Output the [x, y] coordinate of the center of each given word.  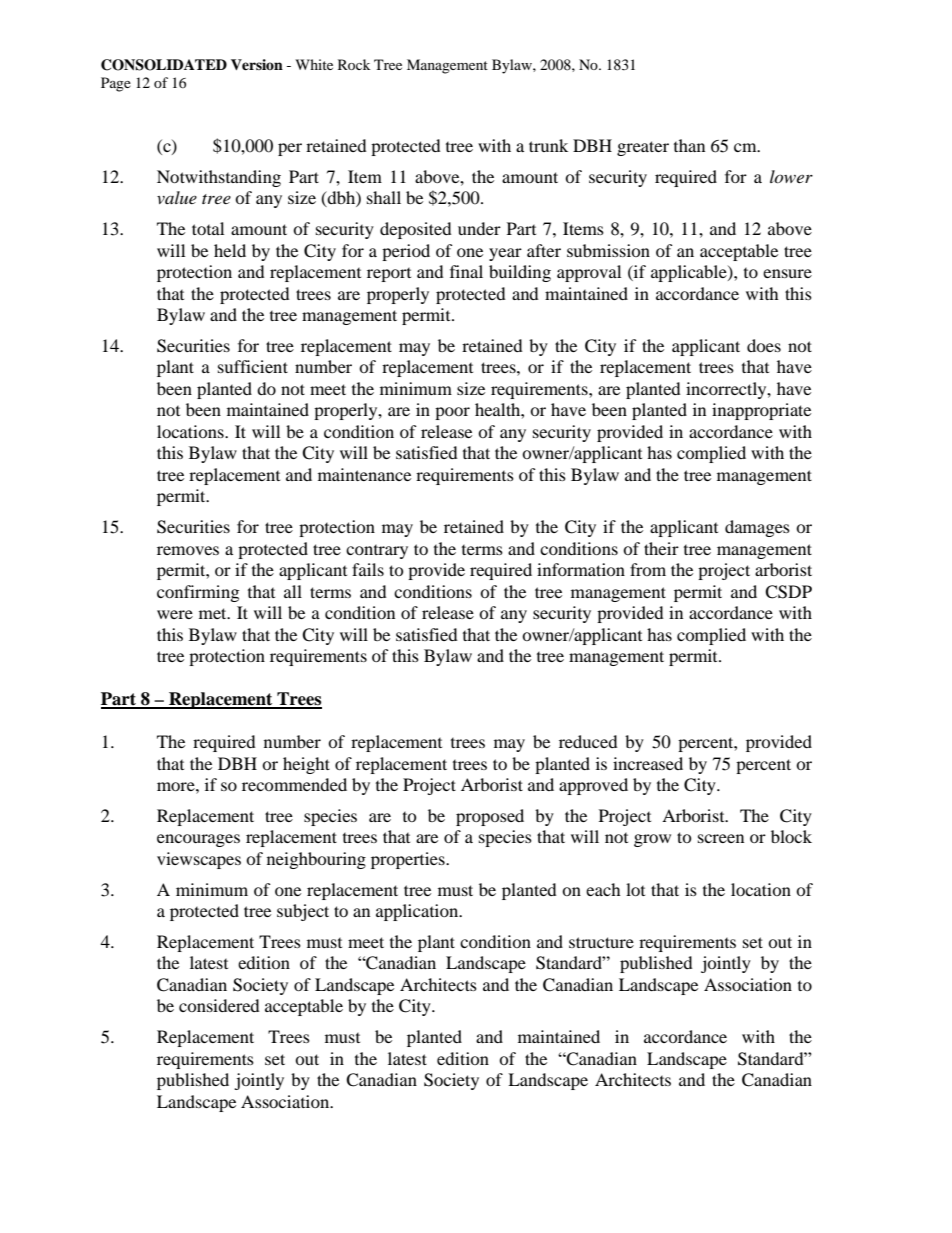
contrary [377, 552]
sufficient [253, 366]
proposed [490, 817]
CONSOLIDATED [164, 65]
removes [188, 550]
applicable [690, 273]
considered [219, 1005]
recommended [294, 784]
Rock [354, 64]
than [689, 145]
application [418, 912]
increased [648, 763]
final [466, 271]
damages [757, 528]
